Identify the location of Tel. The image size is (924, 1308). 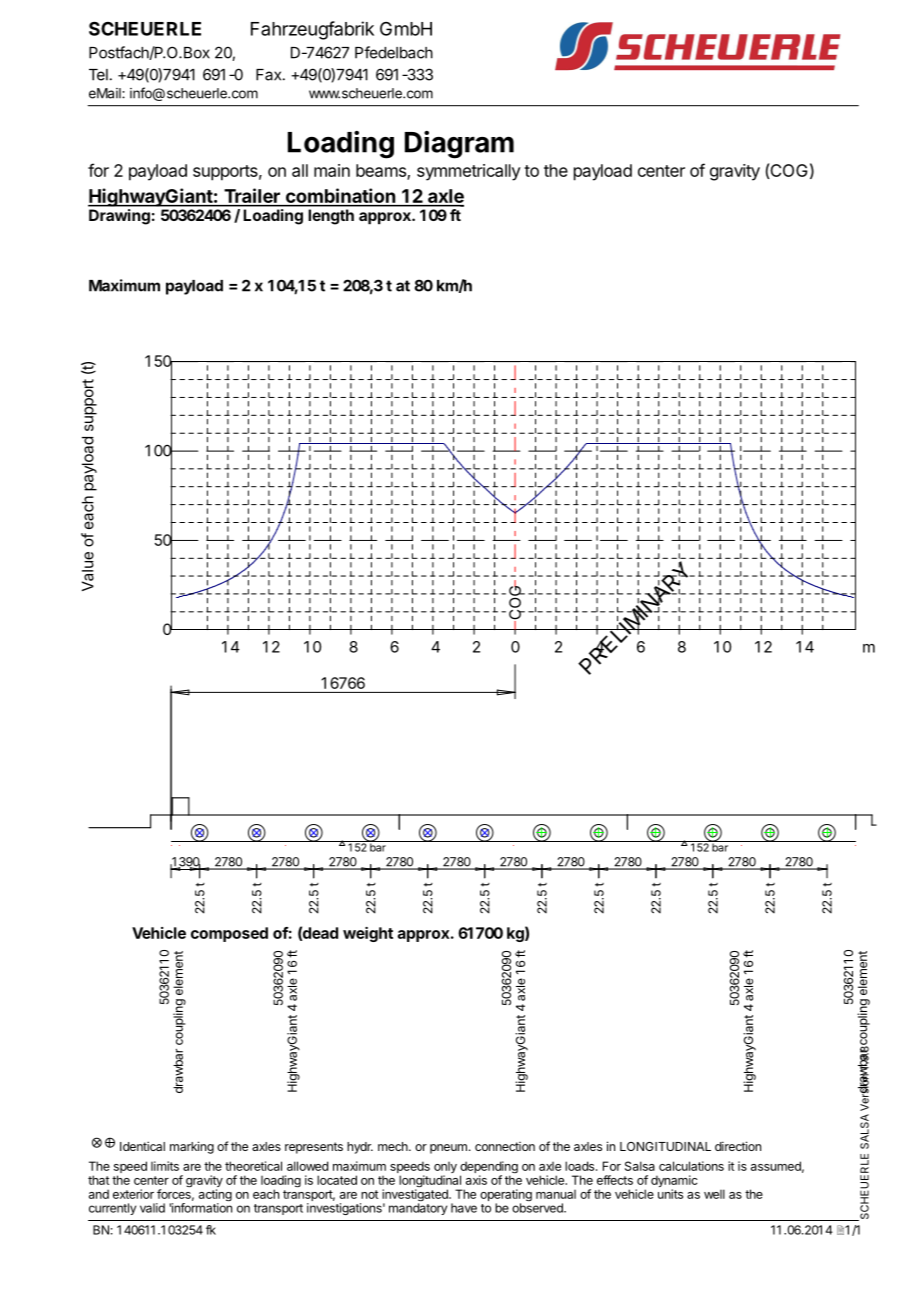
(98, 75).
